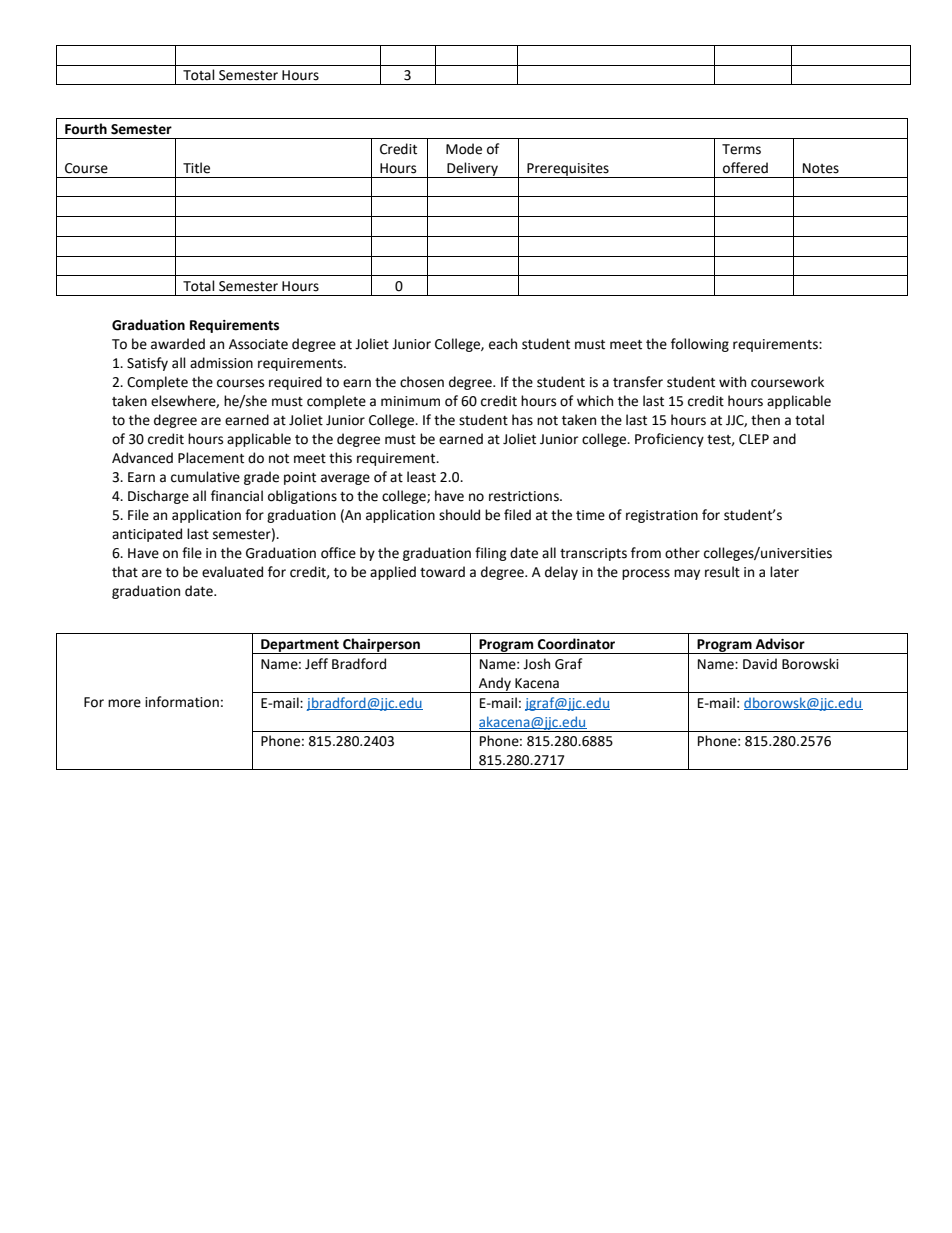 This screenshot has width=952, height=1233. Describe the element at coordinates (464, 149) in the screenshot. I see `Mode` at that location.
